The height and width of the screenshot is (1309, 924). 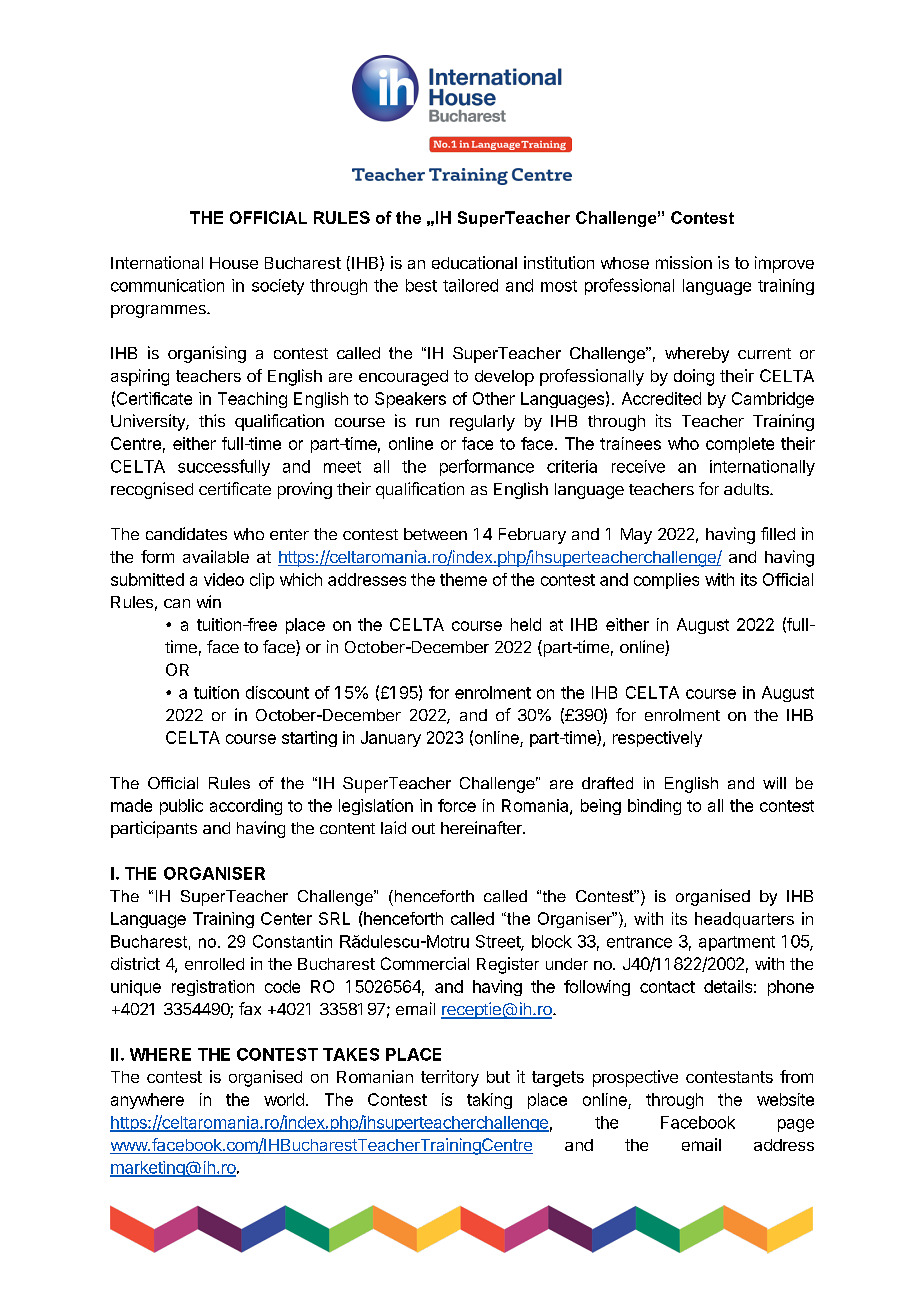 I want to click on discount, so click(x=277, y=692).
